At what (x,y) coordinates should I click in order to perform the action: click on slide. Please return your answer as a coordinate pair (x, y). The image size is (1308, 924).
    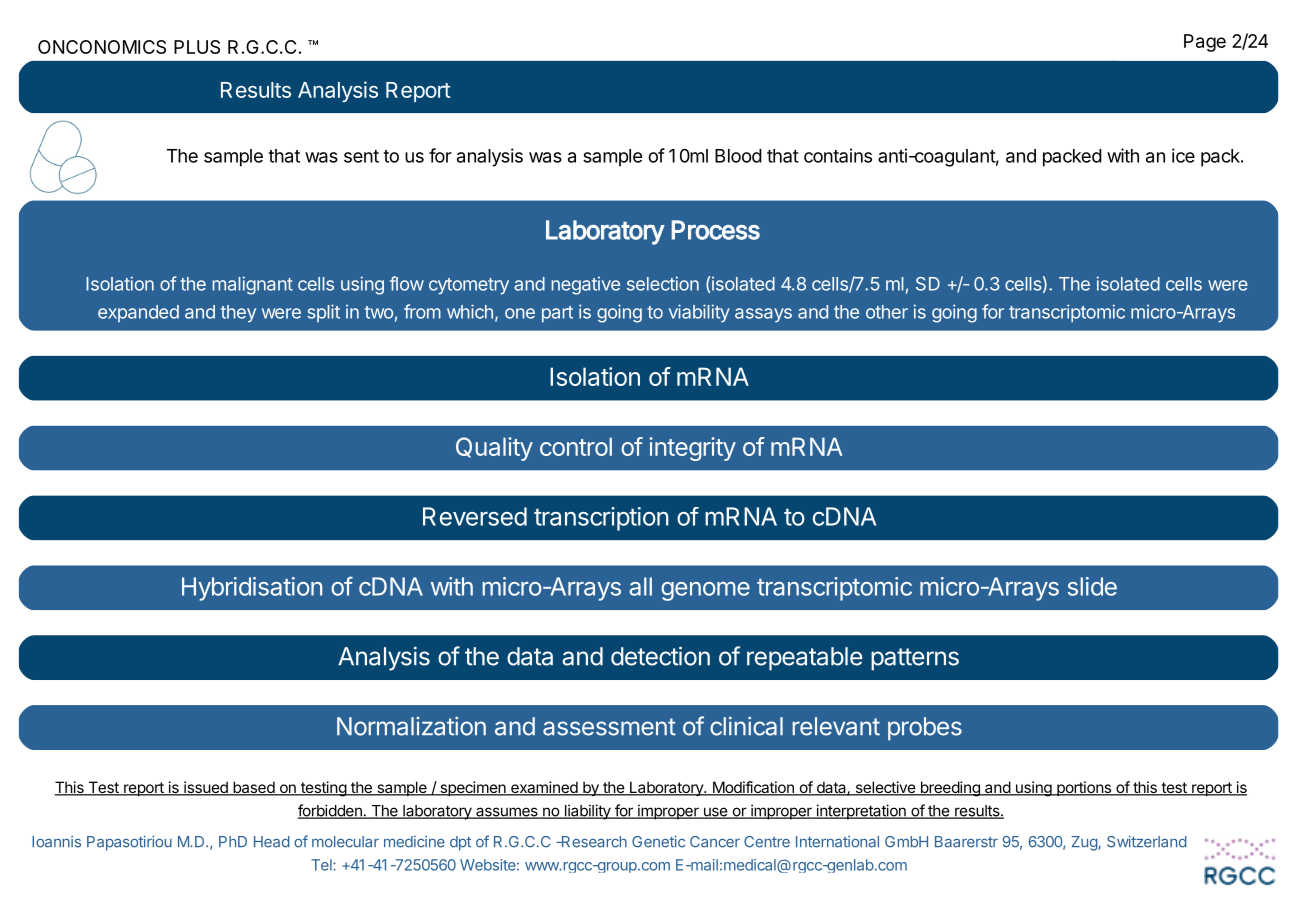
    Looking at the image, I should click on (1092, 586).
